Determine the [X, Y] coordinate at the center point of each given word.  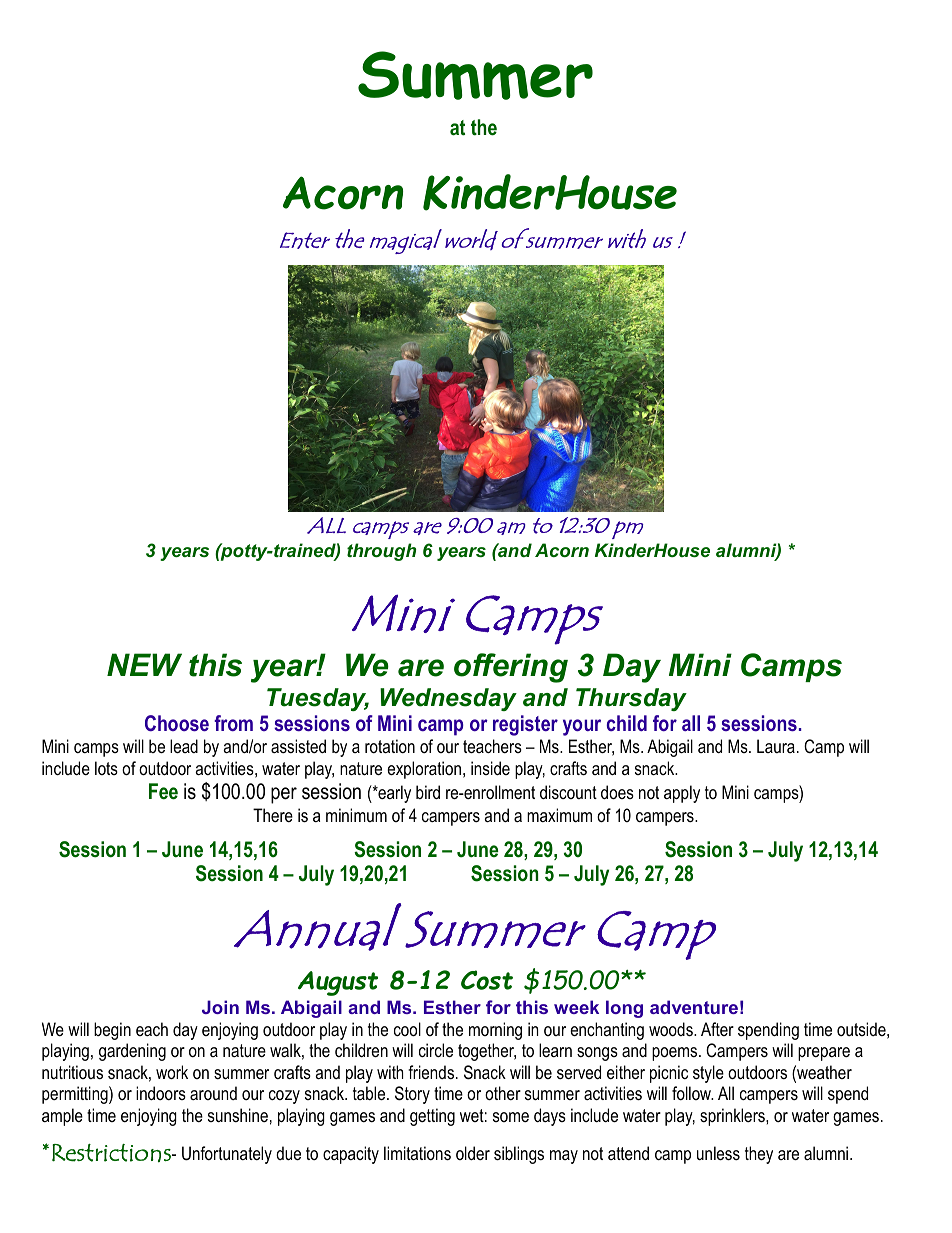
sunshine [238, 1115]
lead [184, 746]
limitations [417, 1153]
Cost [487, 980]
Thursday [631, 699]
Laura [776, 746]
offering [511, 668]
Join [220, 1007]
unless [718, 1153]
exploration [424, 770]
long [624, 1009]
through [381, 552]
